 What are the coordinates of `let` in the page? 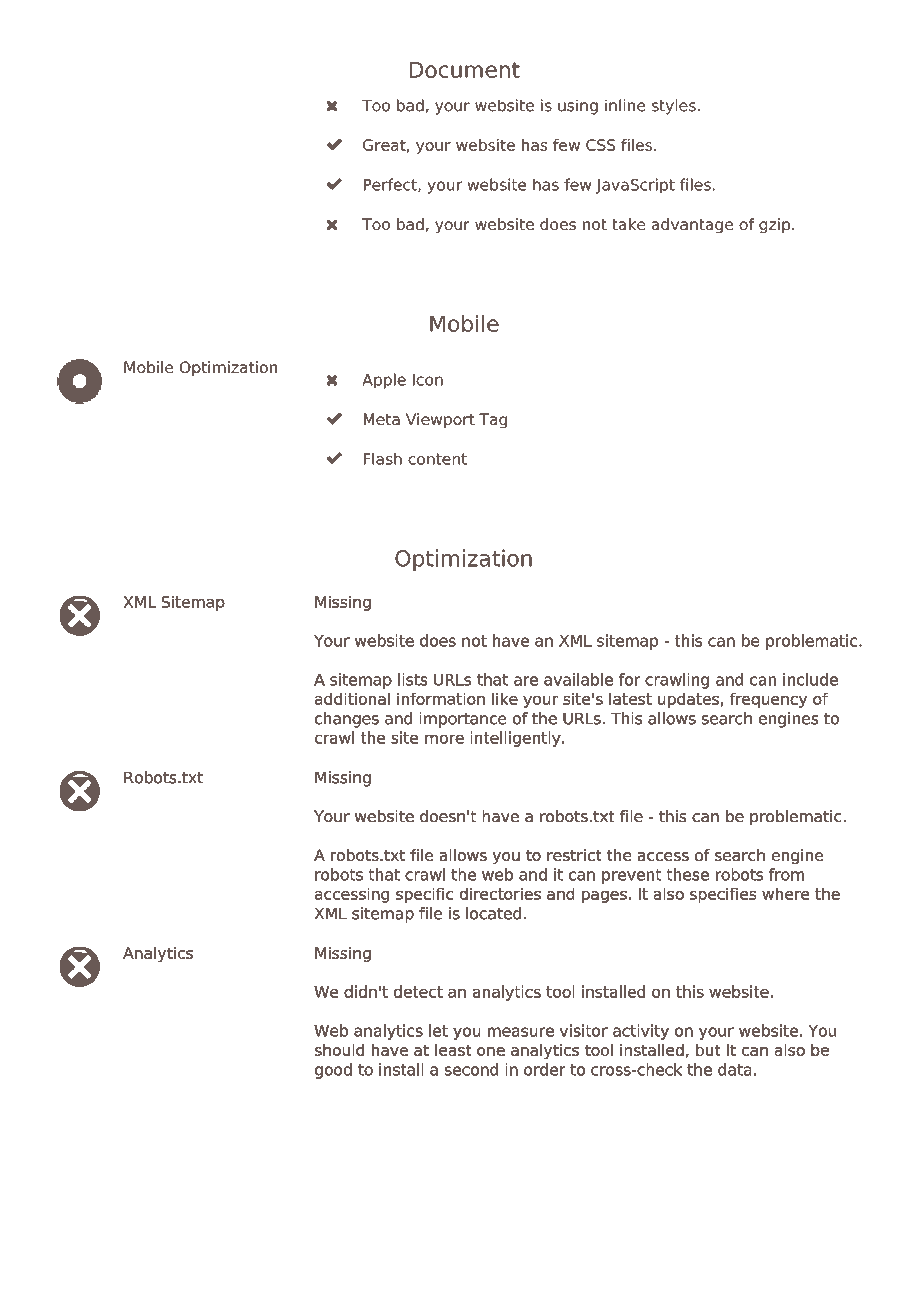 It's located at (438, 1030).
